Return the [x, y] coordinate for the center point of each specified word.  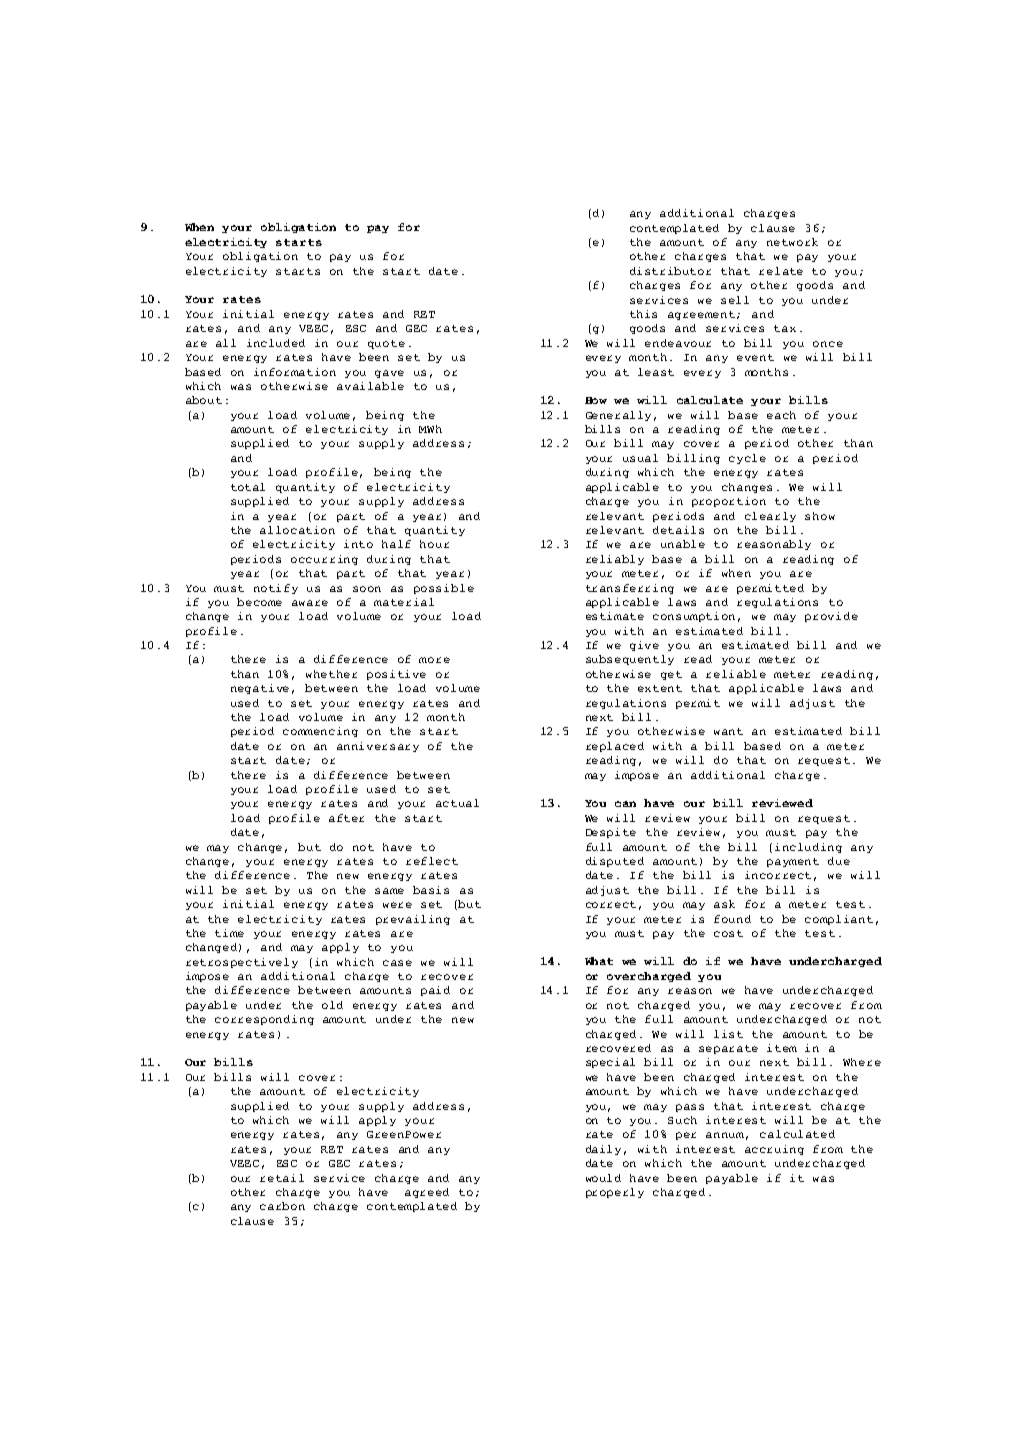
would [603, 1178]
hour [434, 544]
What [599, 961]
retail [282, 1178]
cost [728, 933]
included [276, 343]
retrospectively [242, 963]
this [643, 314]
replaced [615, 747]
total [248, 487]
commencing [320, 732]
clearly [770, 517]
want [728, 731]
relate [781, 271]
